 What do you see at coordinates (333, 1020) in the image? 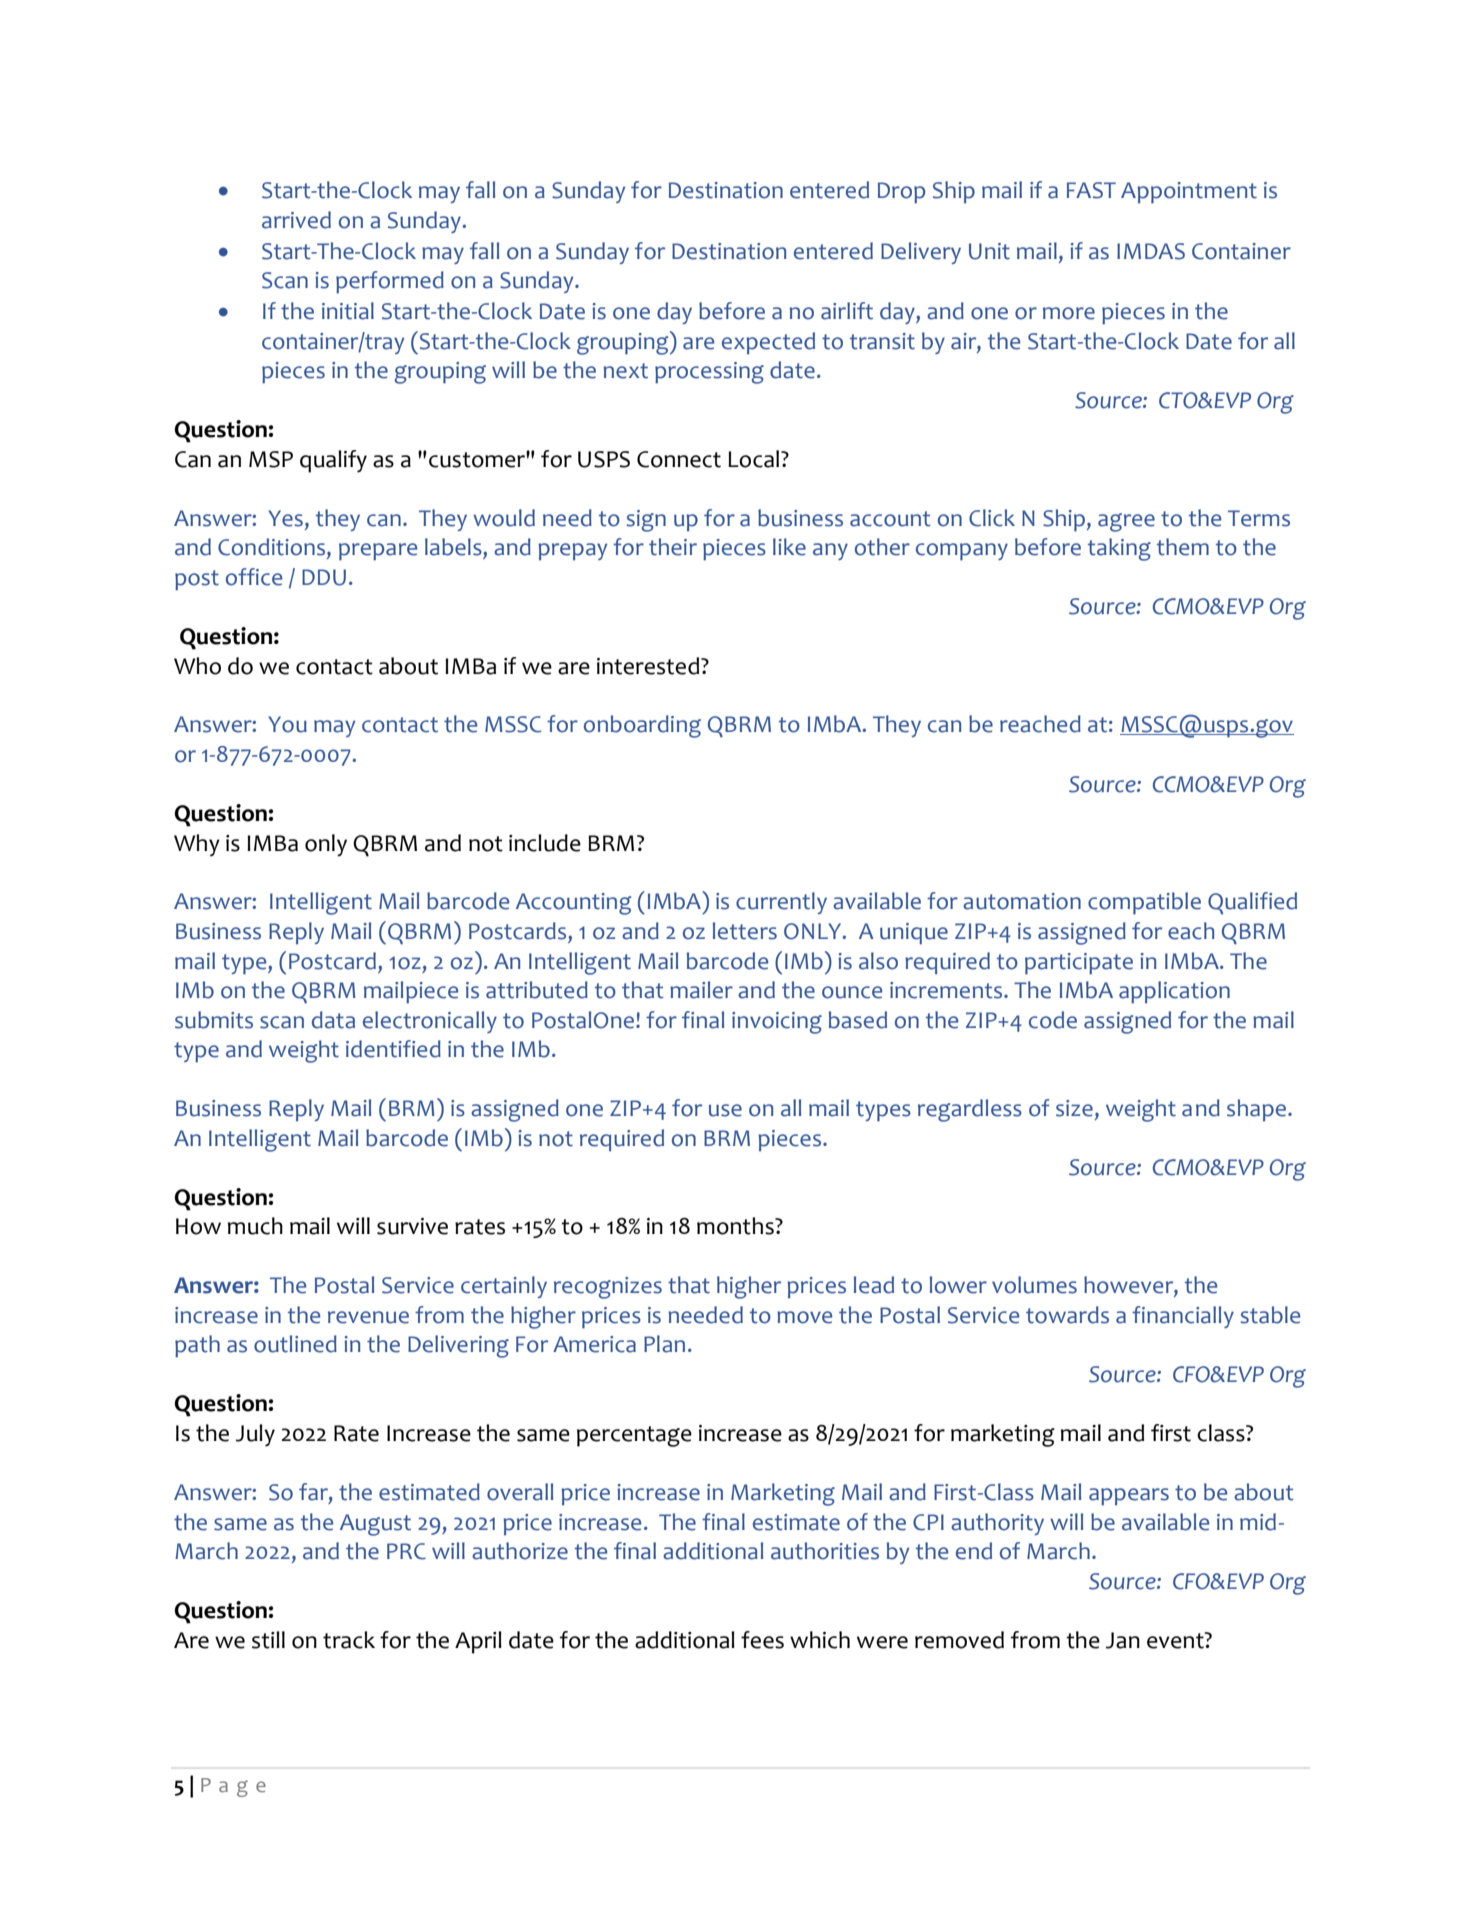
I see `data` at bounding box center [333, 1020].
